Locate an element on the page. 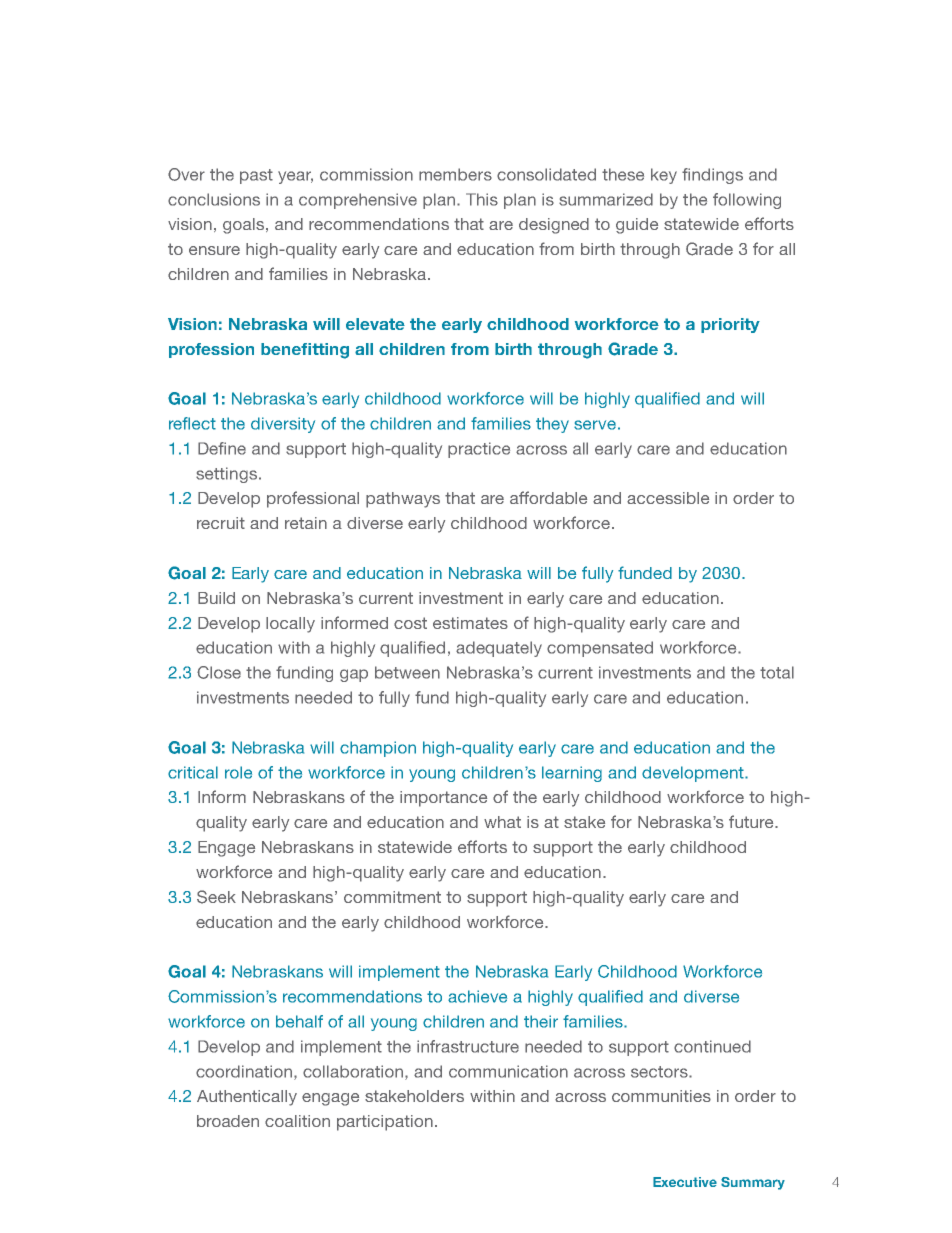  communication is located at coordinates (508, 1071).
